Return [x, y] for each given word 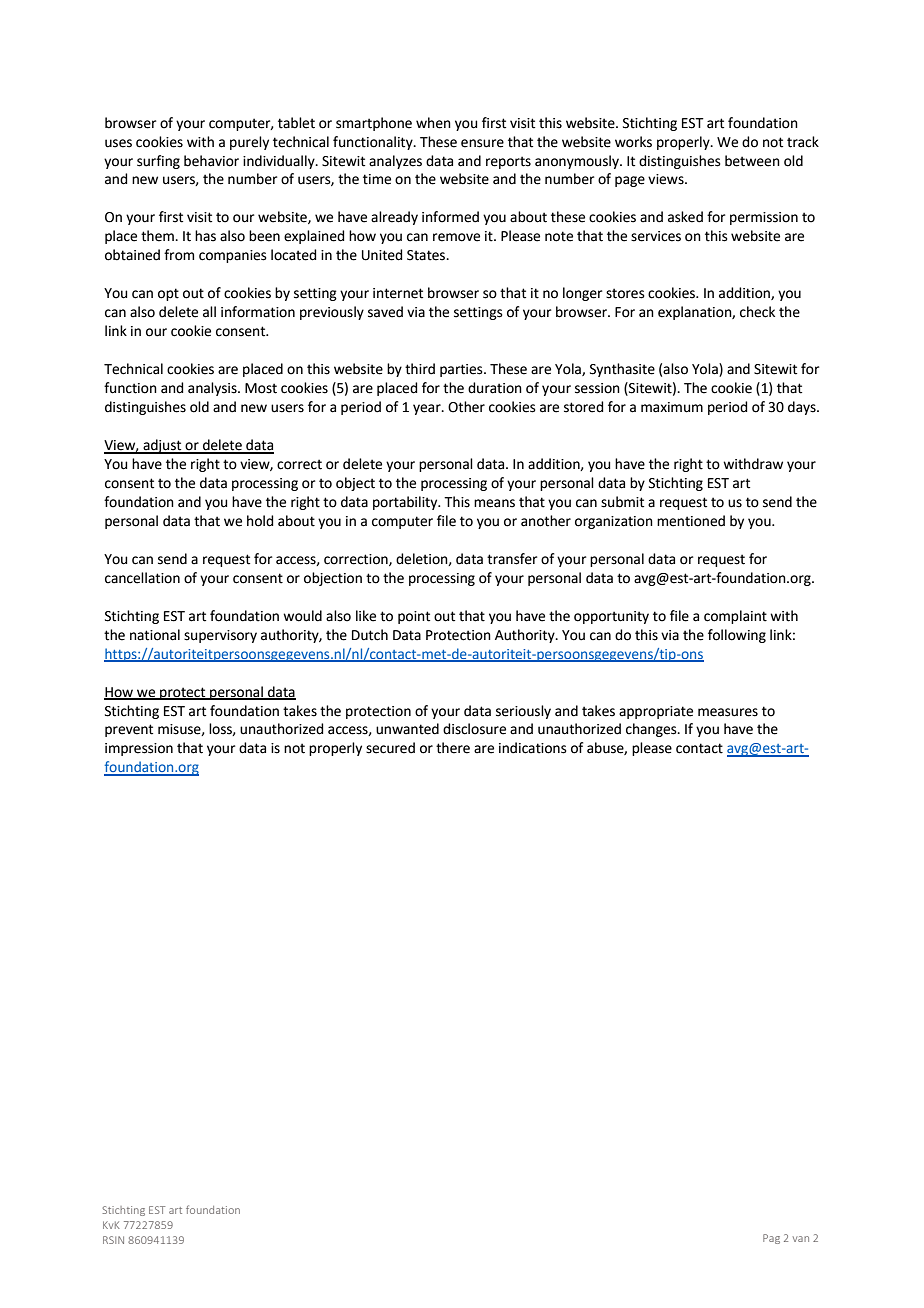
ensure [482, 143]
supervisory [220, 636]
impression [139, 749]
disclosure [474, 729]
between [752, 161]
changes [652, 730]
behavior [211, 161]
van [801, 1239]
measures [728, 712]
